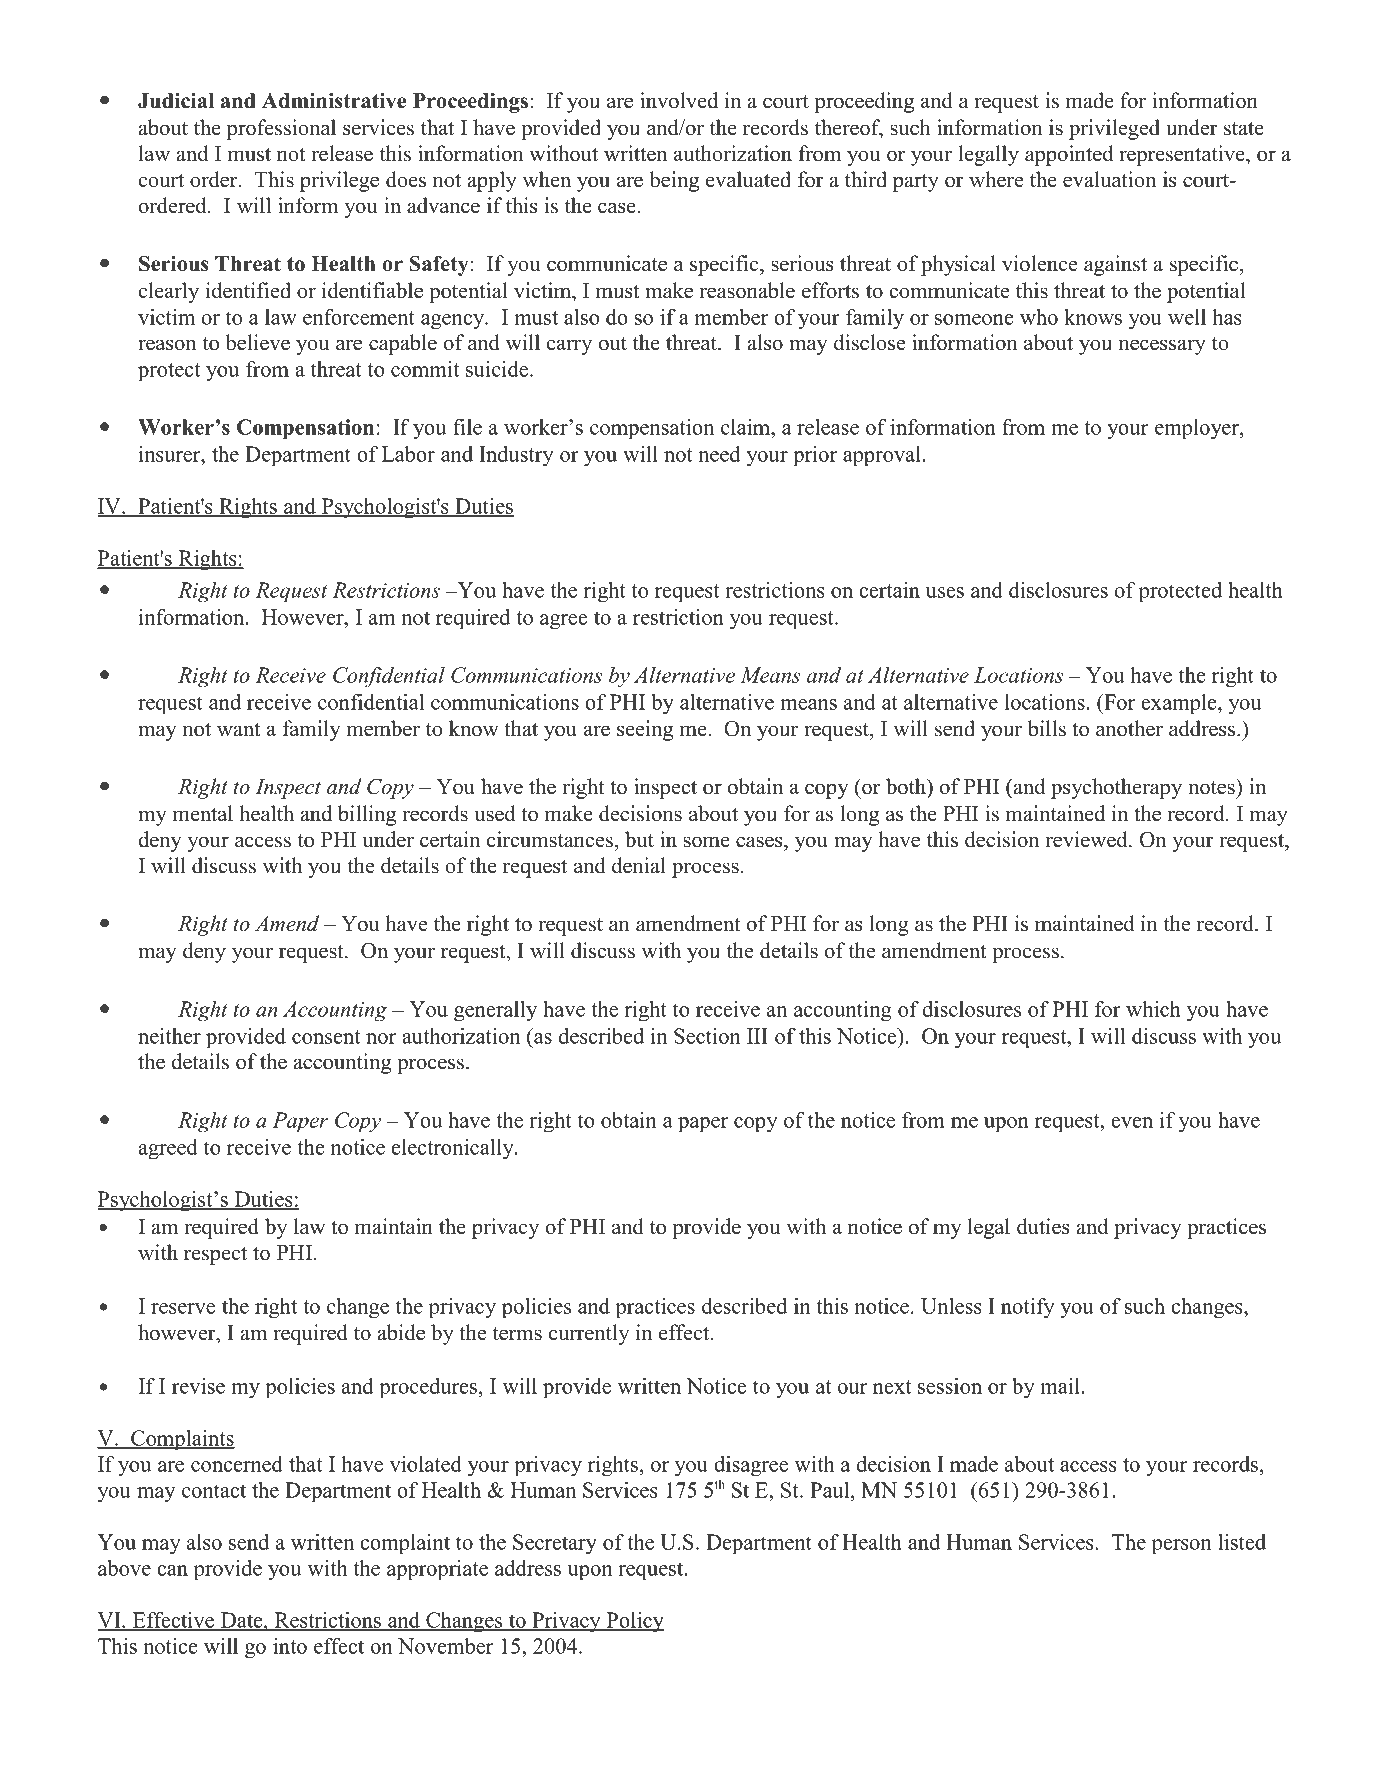 The width and height of the screenshot is (1378, 1784). I want to click on person, so click(1181, 1547).
